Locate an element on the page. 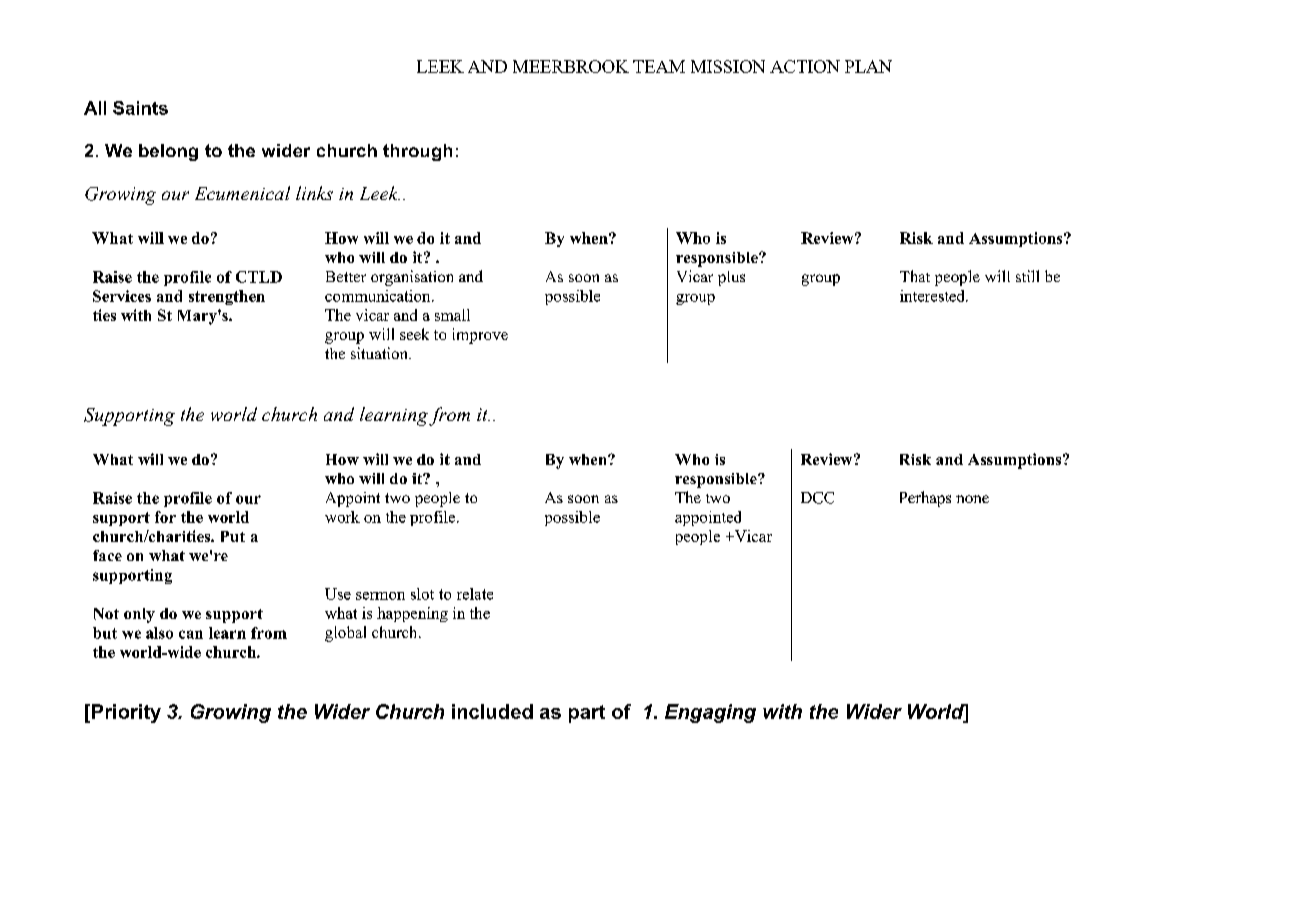  part is located at coordinates (587, 714).
